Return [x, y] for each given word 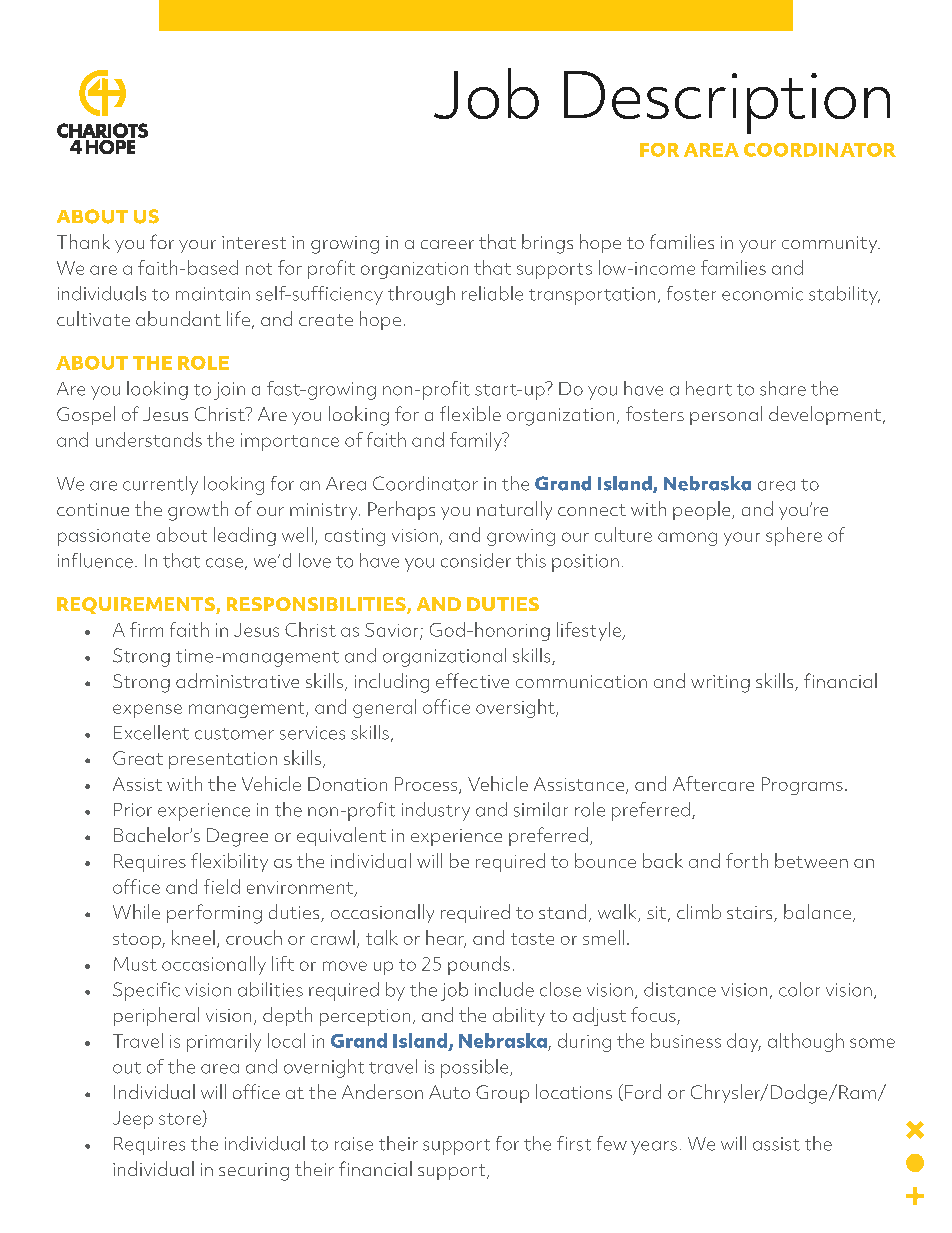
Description [727, 102]
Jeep [133, 1120]
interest [254, 242]
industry [436, 811]
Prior [133, 810]
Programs [802, 786]
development [826, 415]
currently [160, 485]
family [477, 441]
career [447, 244]
